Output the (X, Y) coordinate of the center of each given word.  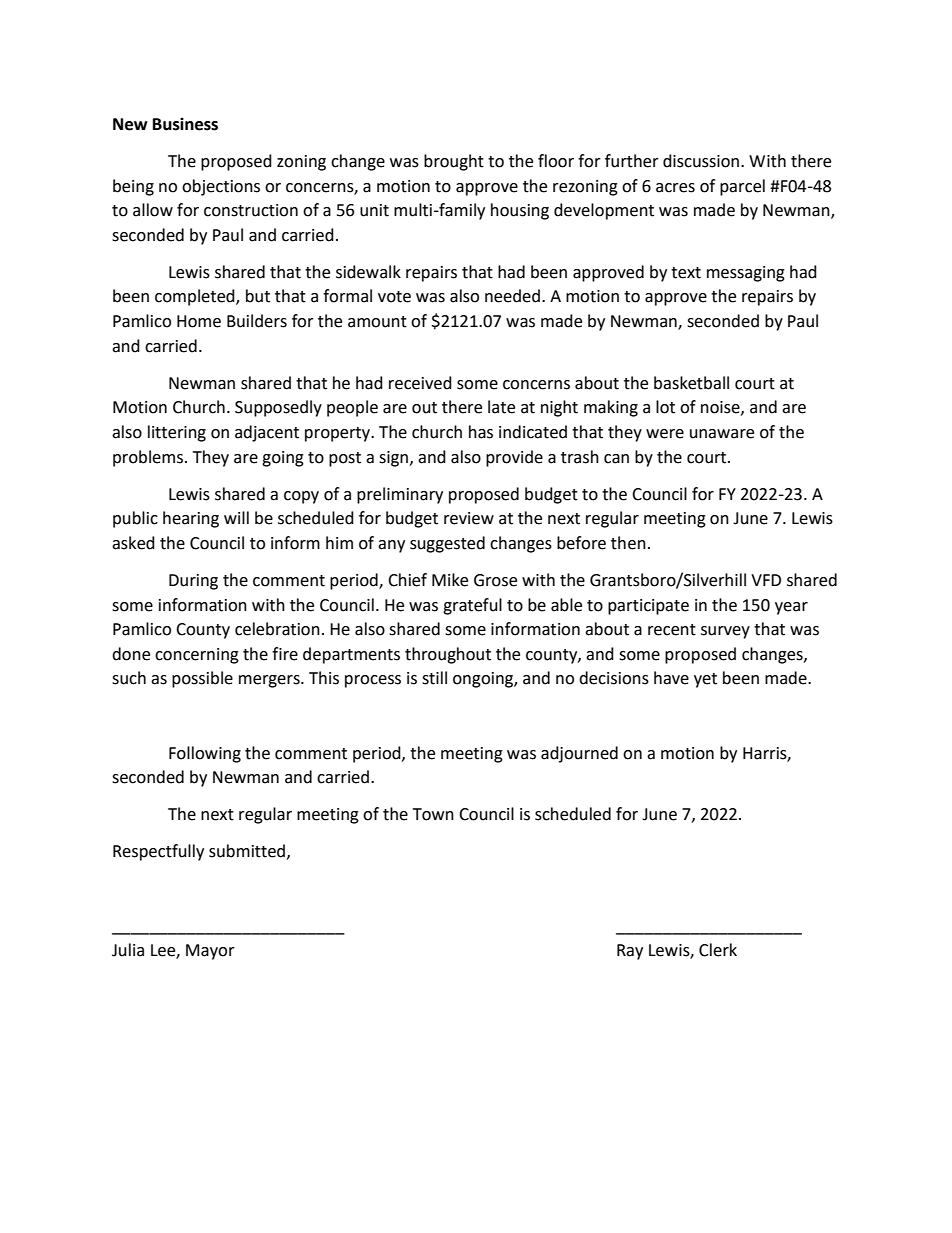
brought (454, 162)
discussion (701, 161)
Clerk (718, 950)
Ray (630, 952)
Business (185, 124)
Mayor (210, 952)
